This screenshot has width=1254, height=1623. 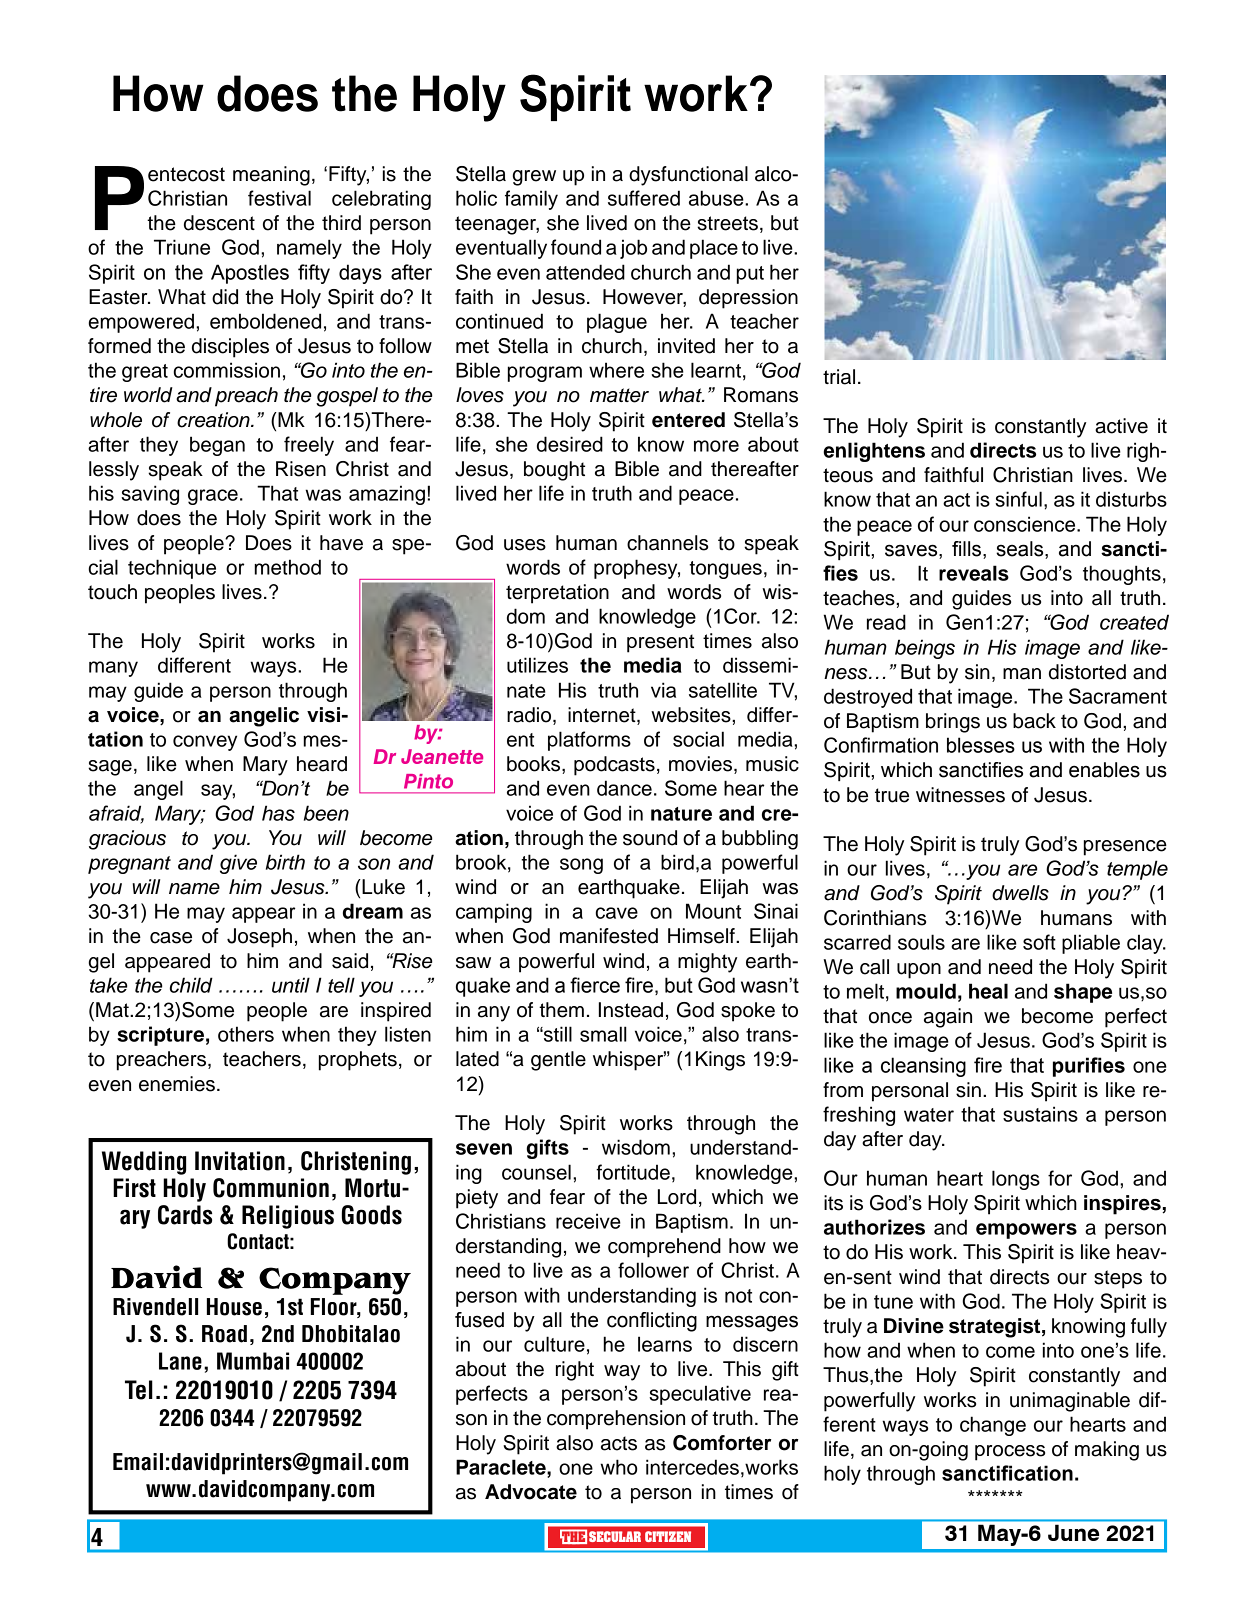 I want to click on Communion, so click(x=271, y=1188).
